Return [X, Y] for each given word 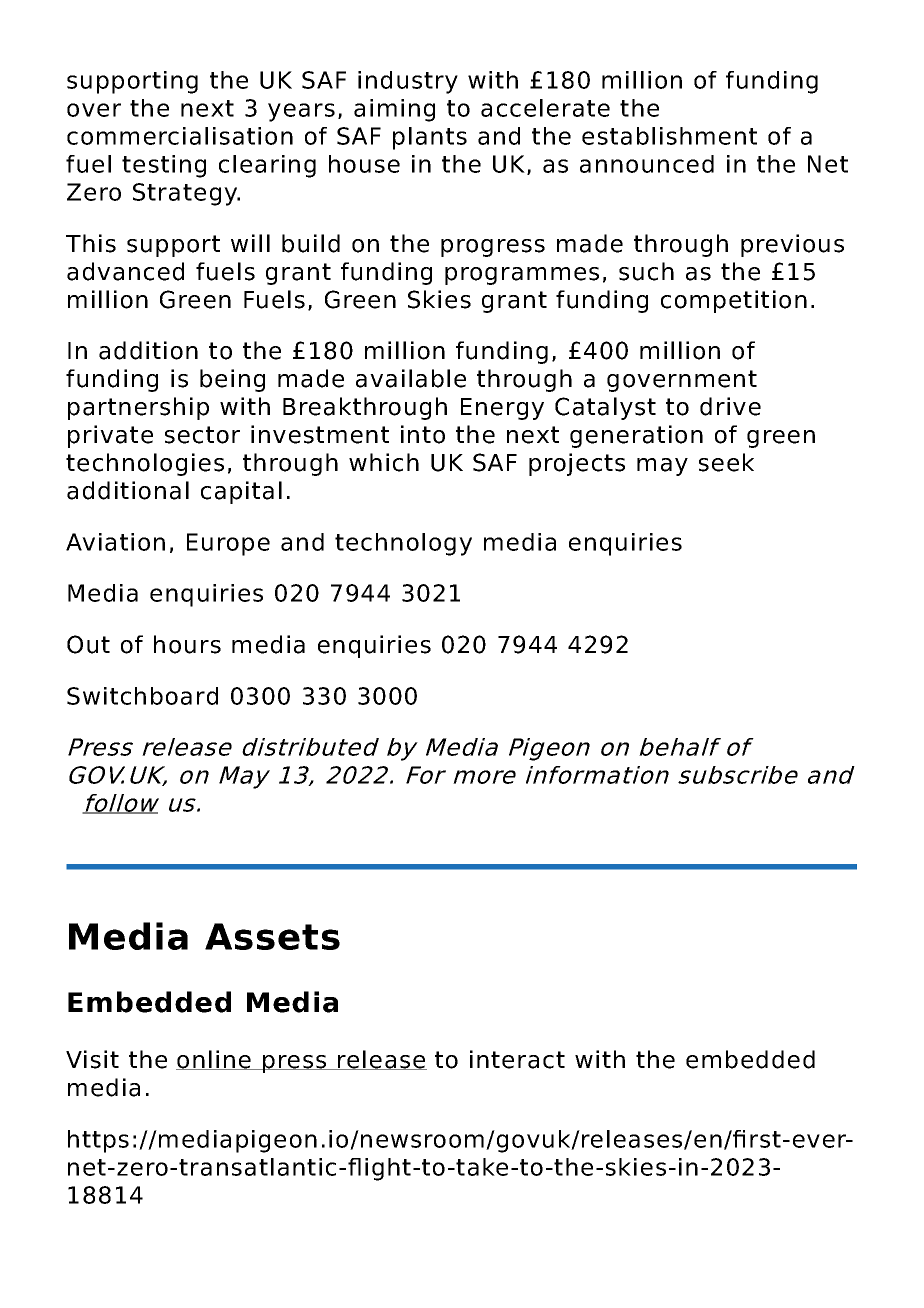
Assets [272, 936]
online [214, 1060]
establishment [669, 136]
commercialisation [180, 136]
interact [517, 1059]
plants [430, 138]
